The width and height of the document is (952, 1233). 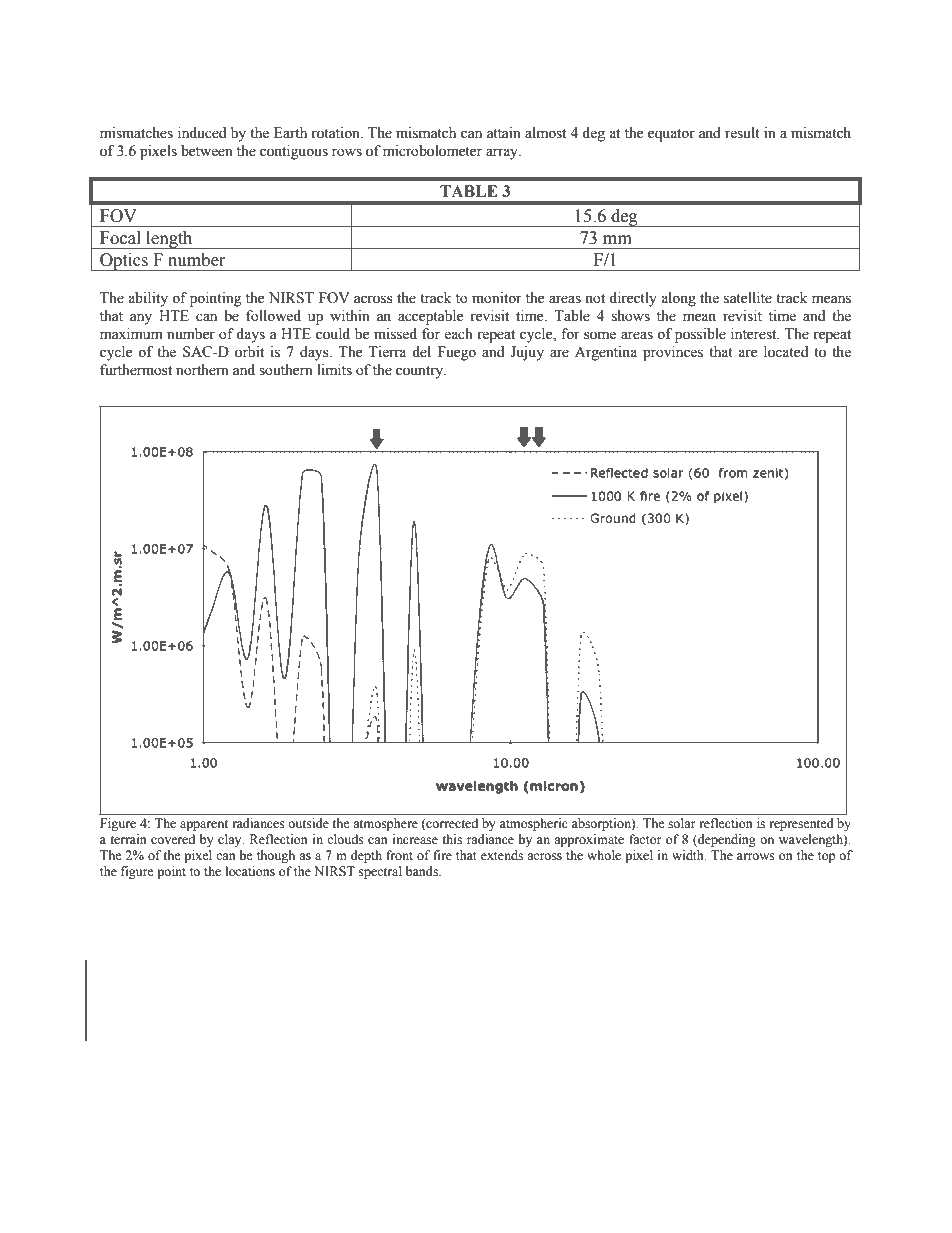 I want to click on clay, so click(x=231, y=840).
